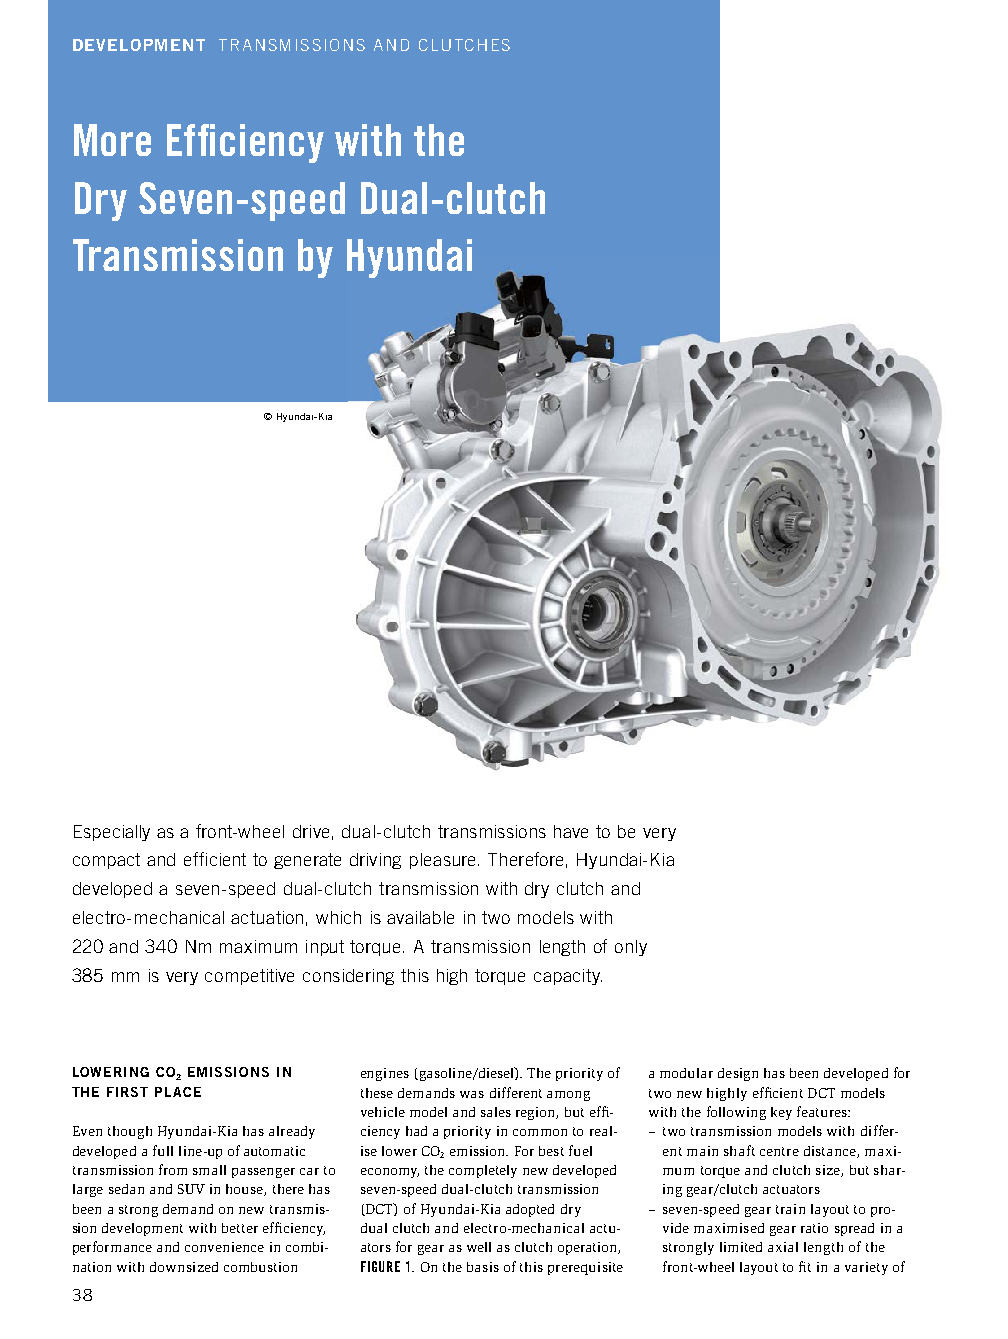 This screenshot has height=1339, width=1008. Describe the element at coordinates (571, 831) in the screenshot. I see `have` at that location.
